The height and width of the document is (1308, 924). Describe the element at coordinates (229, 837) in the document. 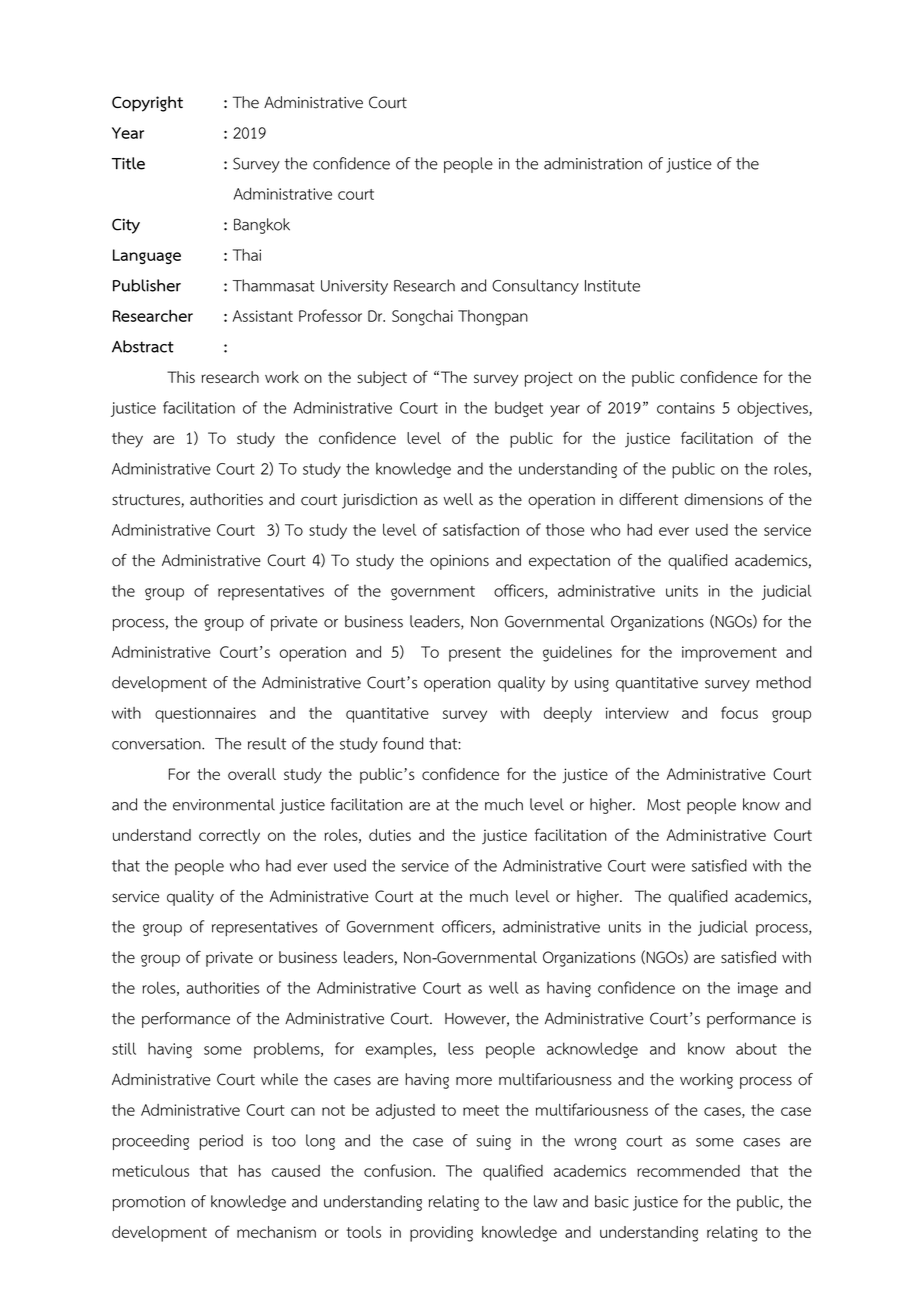

I see `correctly` at that location.
